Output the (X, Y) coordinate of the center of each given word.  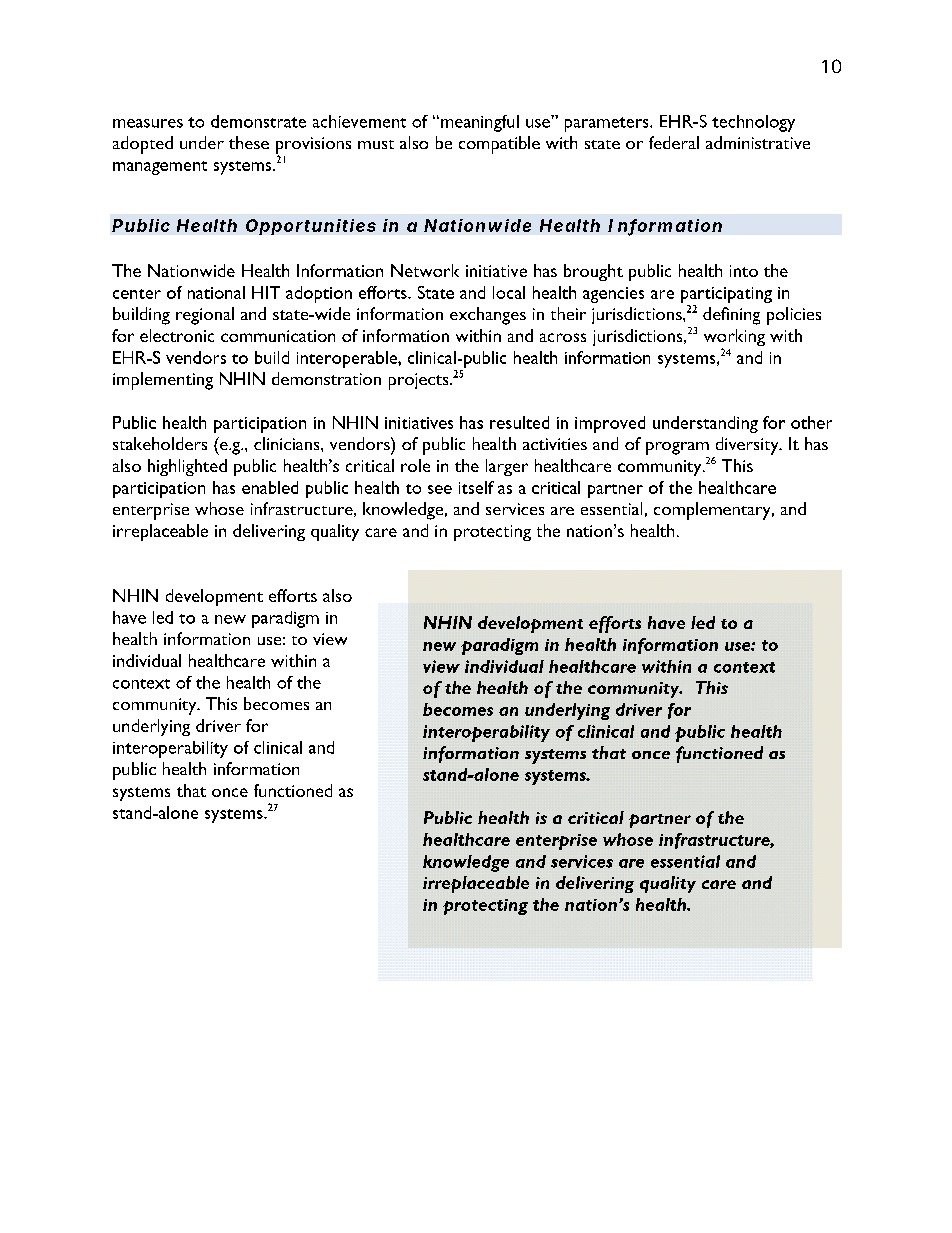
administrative (758, 142)
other (811, 422)
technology (753, 123)
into (744, 271)
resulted (519, 422)
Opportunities (311, 227)
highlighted (187, 467)
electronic (177, 335)
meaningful (480, 123)
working (734, 339)
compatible (499, 145)
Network (425, 270)
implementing (163, 381)
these (249, 142)
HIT (266, 292)
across (563, 337)
